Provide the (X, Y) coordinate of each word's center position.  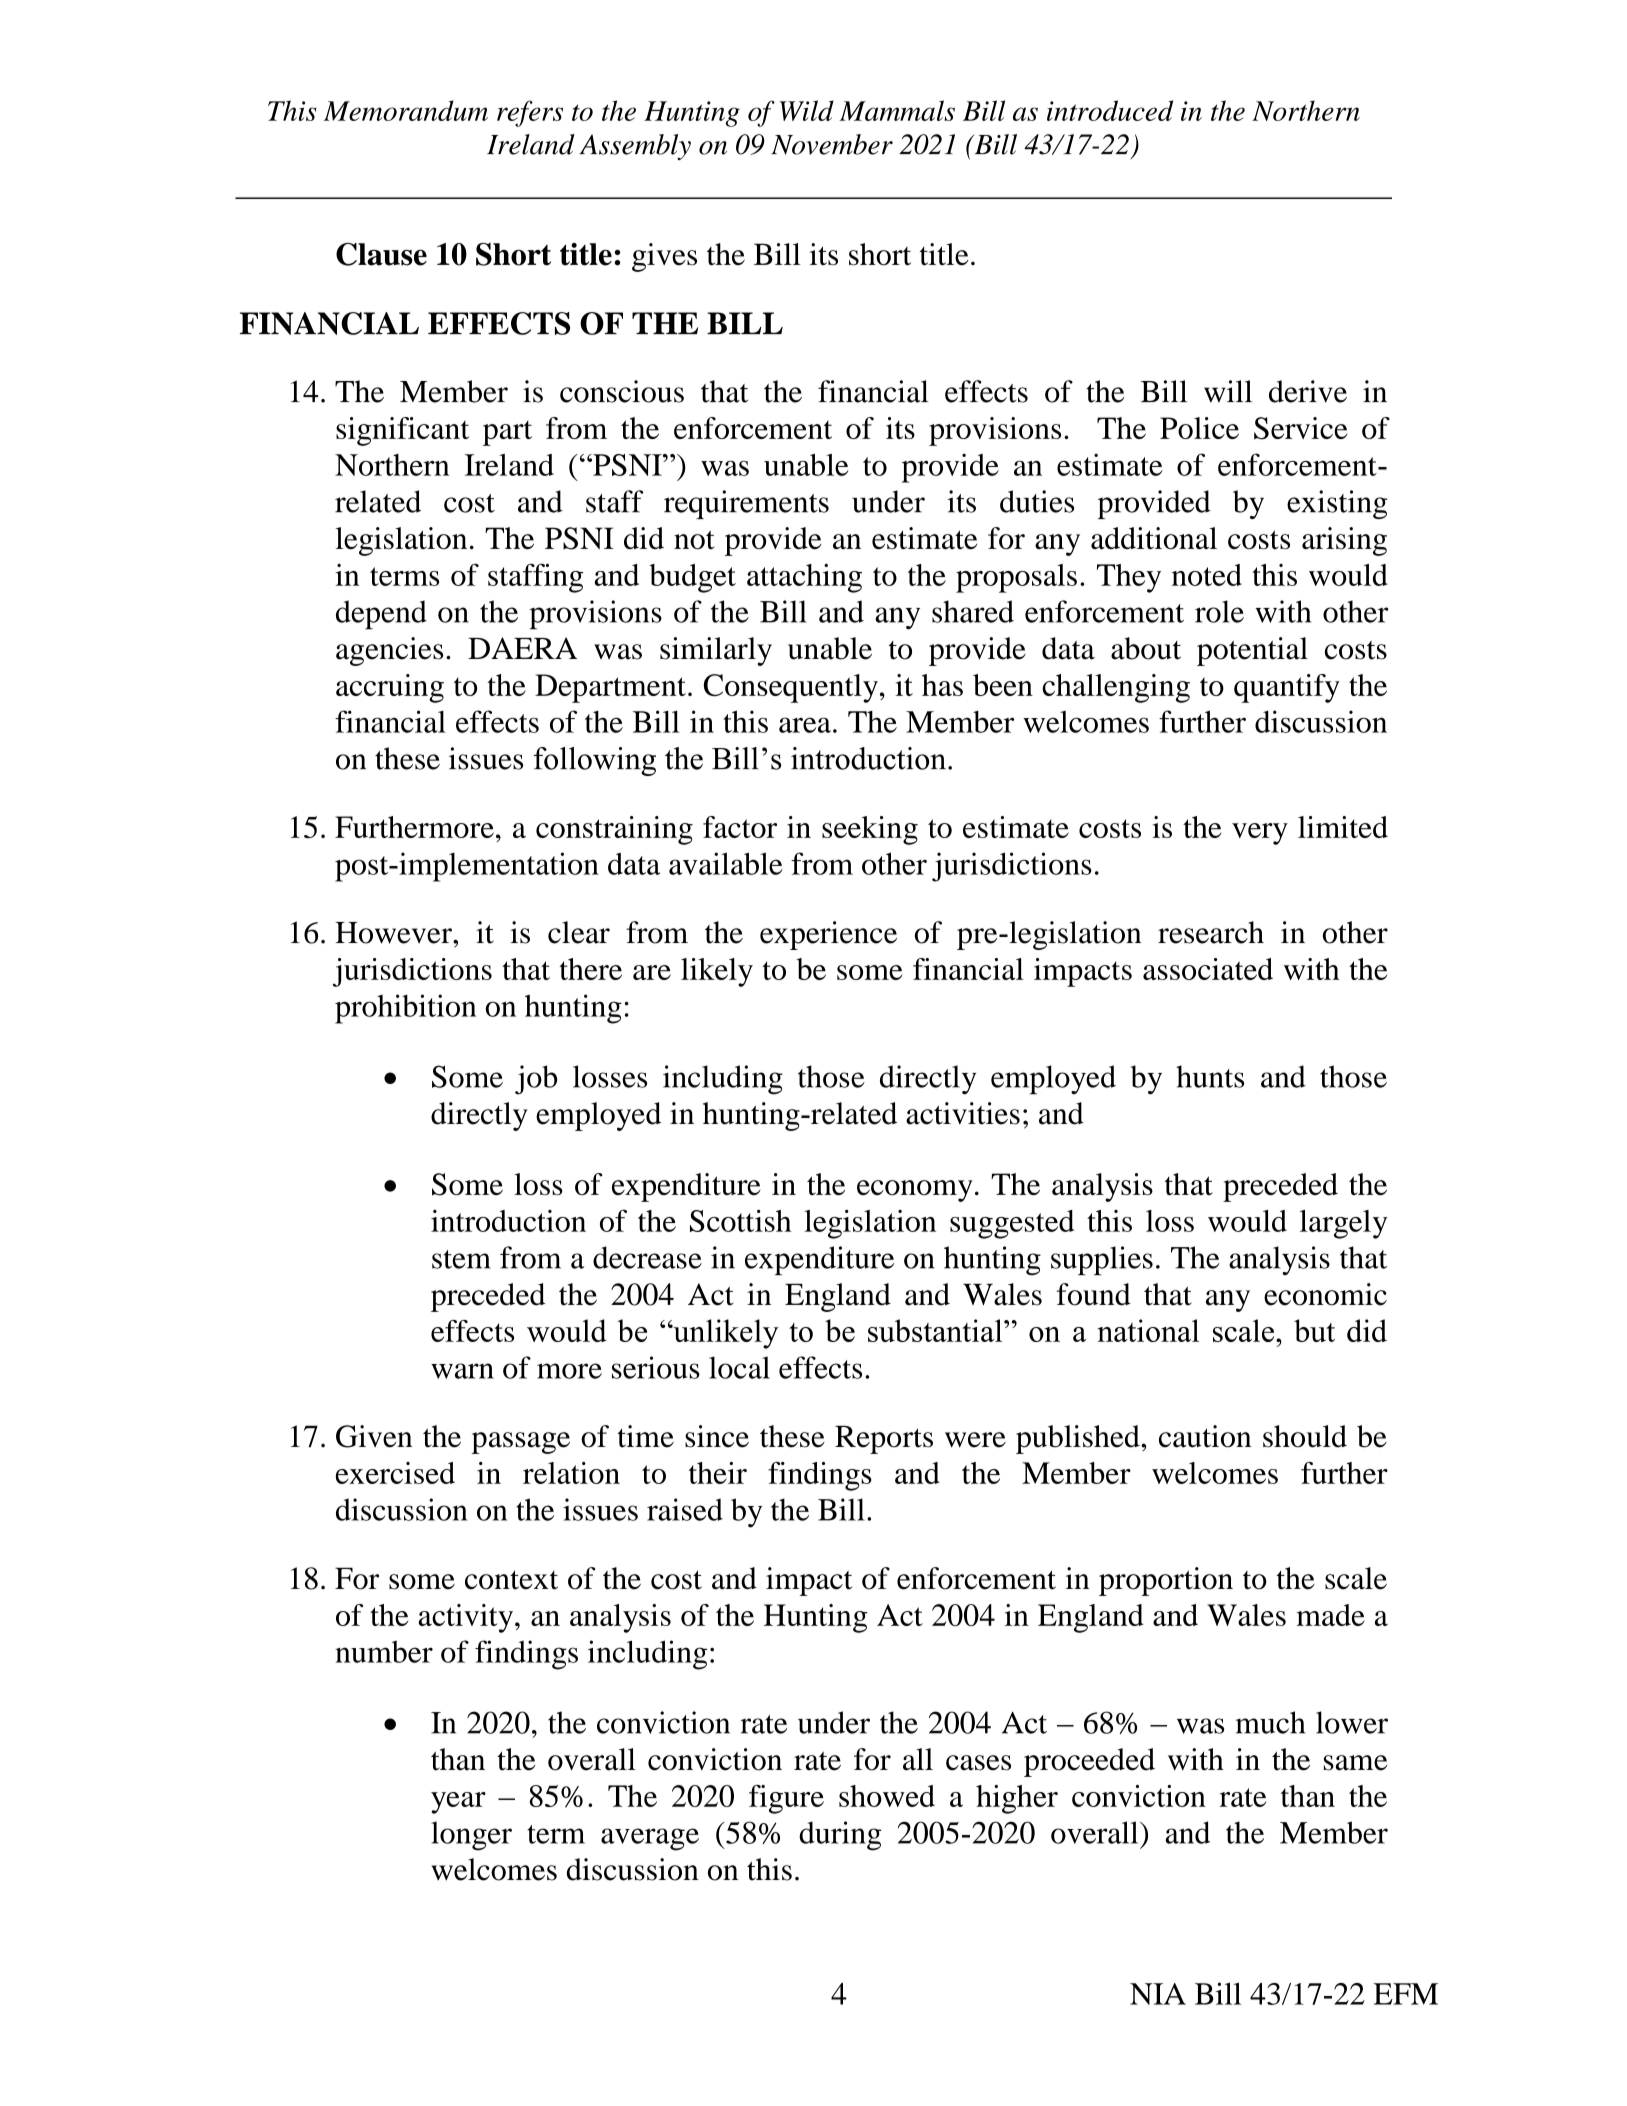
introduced (1110, 110)
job (536, 1080)
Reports (884, 1440)
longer (471, 1836)
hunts (1210, 1076)
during (840, 1836)
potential (1252, 651)
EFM (1406, 1994)
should (1305, 1436)
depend (381, 615)
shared (973, 611)
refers (530, 113)
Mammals (897, 110)
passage (520, 1443)
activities (963, 1113)
